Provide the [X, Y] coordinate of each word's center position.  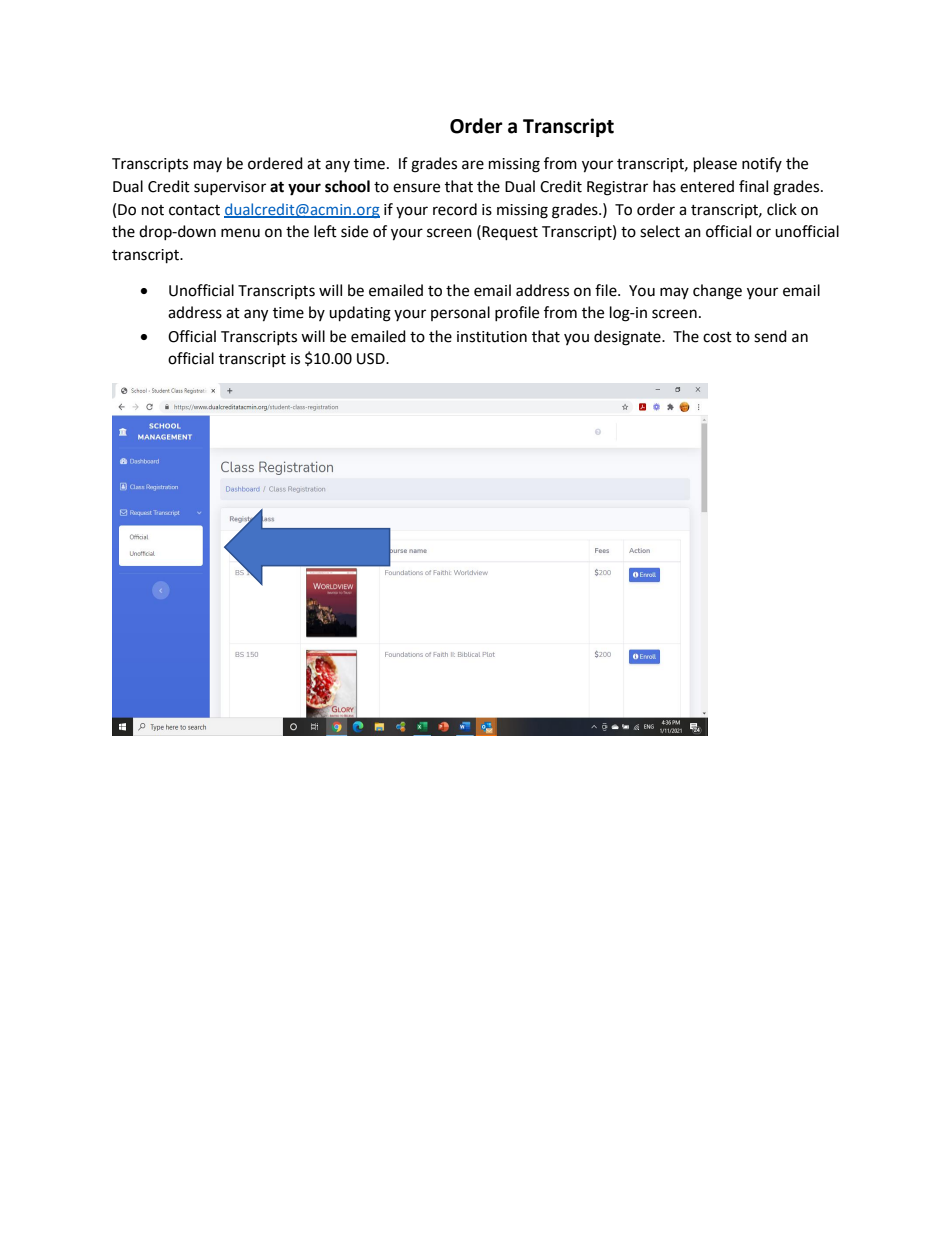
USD [372, 359]
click [782, 209]
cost [717, 337]
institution [492, 337]
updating [360, 314]
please [715, 165]
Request [510, 233]
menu [240, 233]
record [455, 209]
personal [460, 313]
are [473, 165]
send [770, 336]
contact [194, 210]
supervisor [230, 188]
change [717, 292]
